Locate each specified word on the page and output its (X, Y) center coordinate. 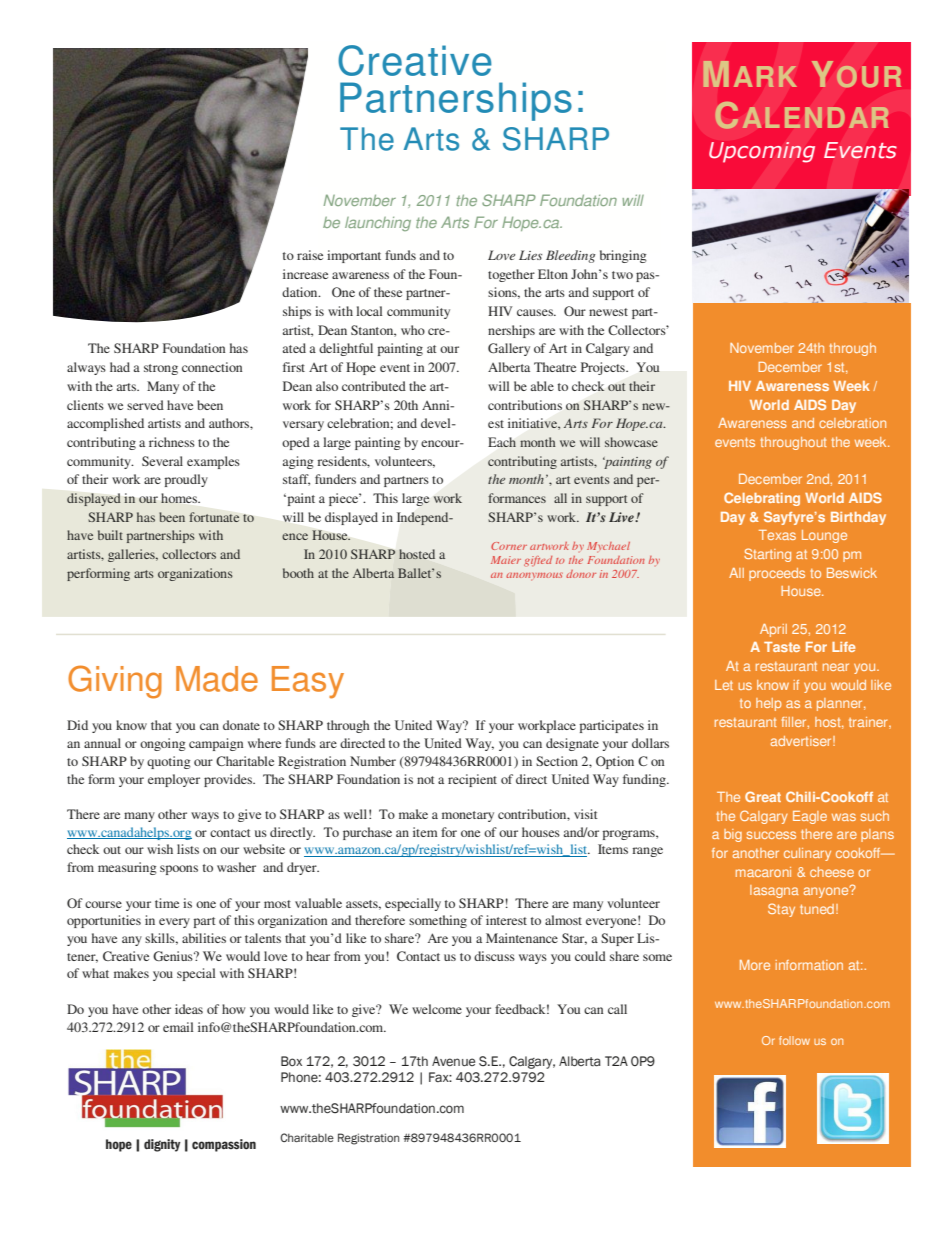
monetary (468, 816)
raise (310, 255)
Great (763, 796)
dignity (162, 1145)
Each (502, 442)
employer (174, 780)
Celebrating (762, 499)
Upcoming (762, 152)
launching (378, 224)
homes (180, 498)
